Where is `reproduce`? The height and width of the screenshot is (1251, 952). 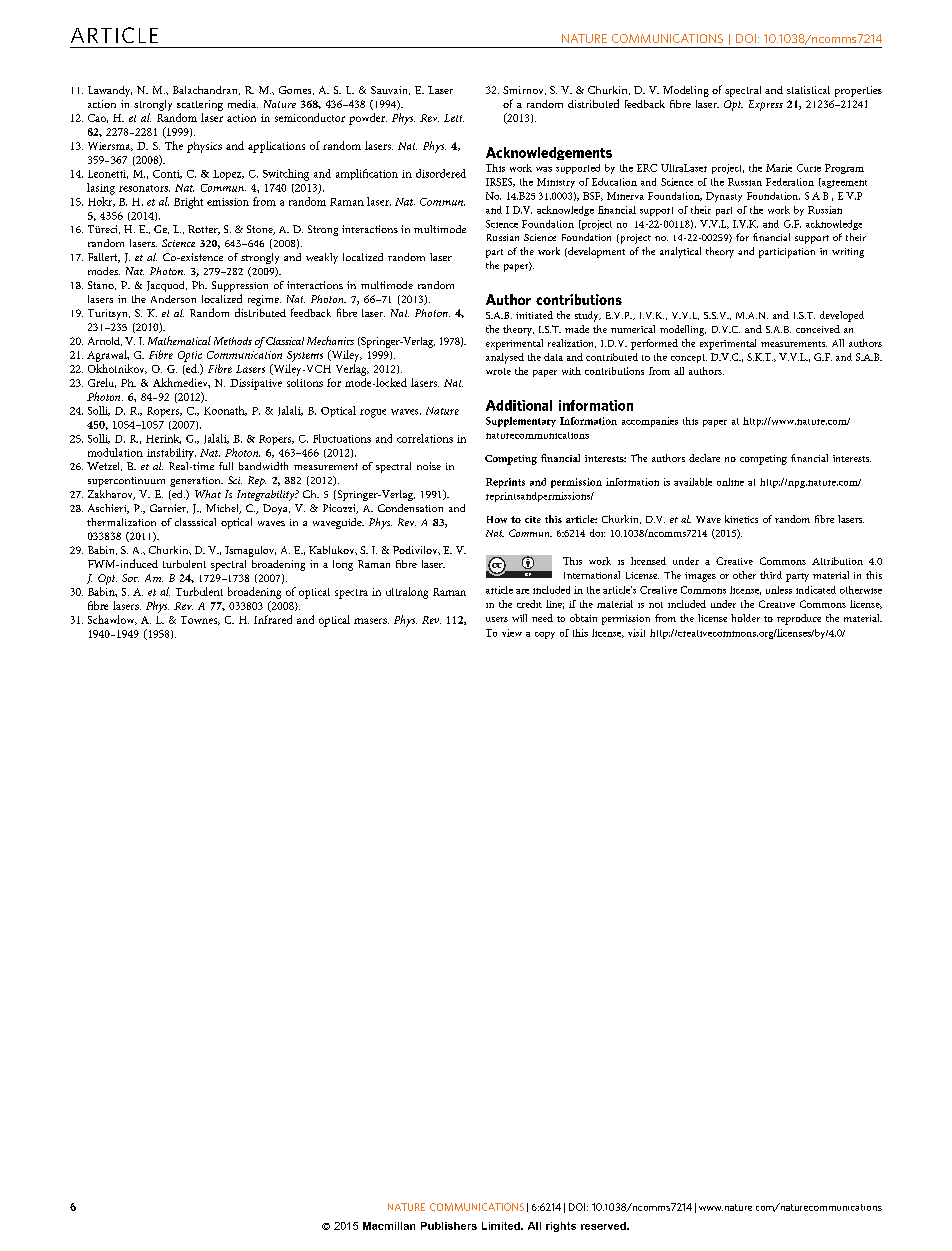
reproduce is located at coordinates (799, 619).
